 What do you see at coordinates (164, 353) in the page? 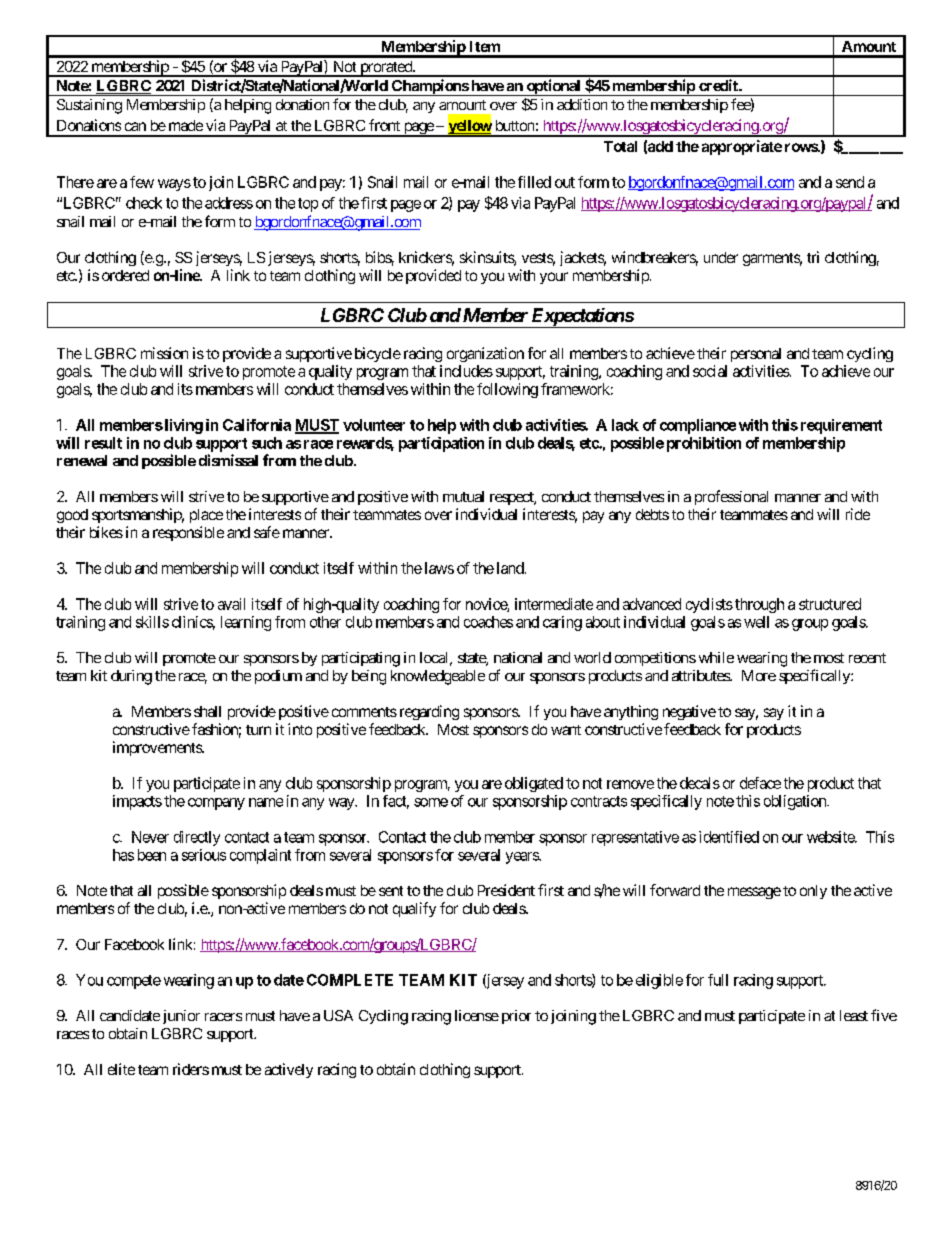
I see `mission` at bounding box center [164, 353].
